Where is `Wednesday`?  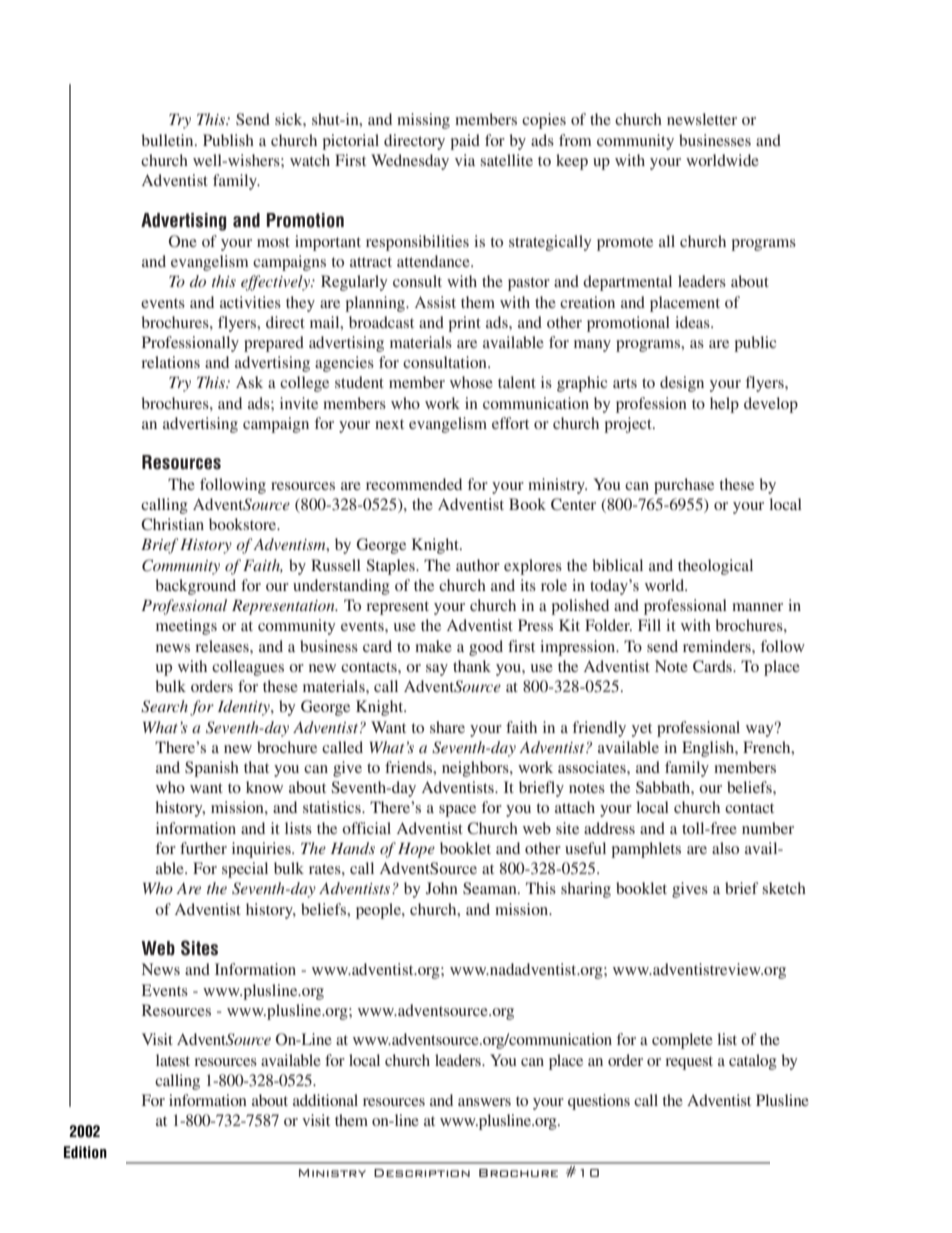 Wednesday is located at coordinates (410, 162).
